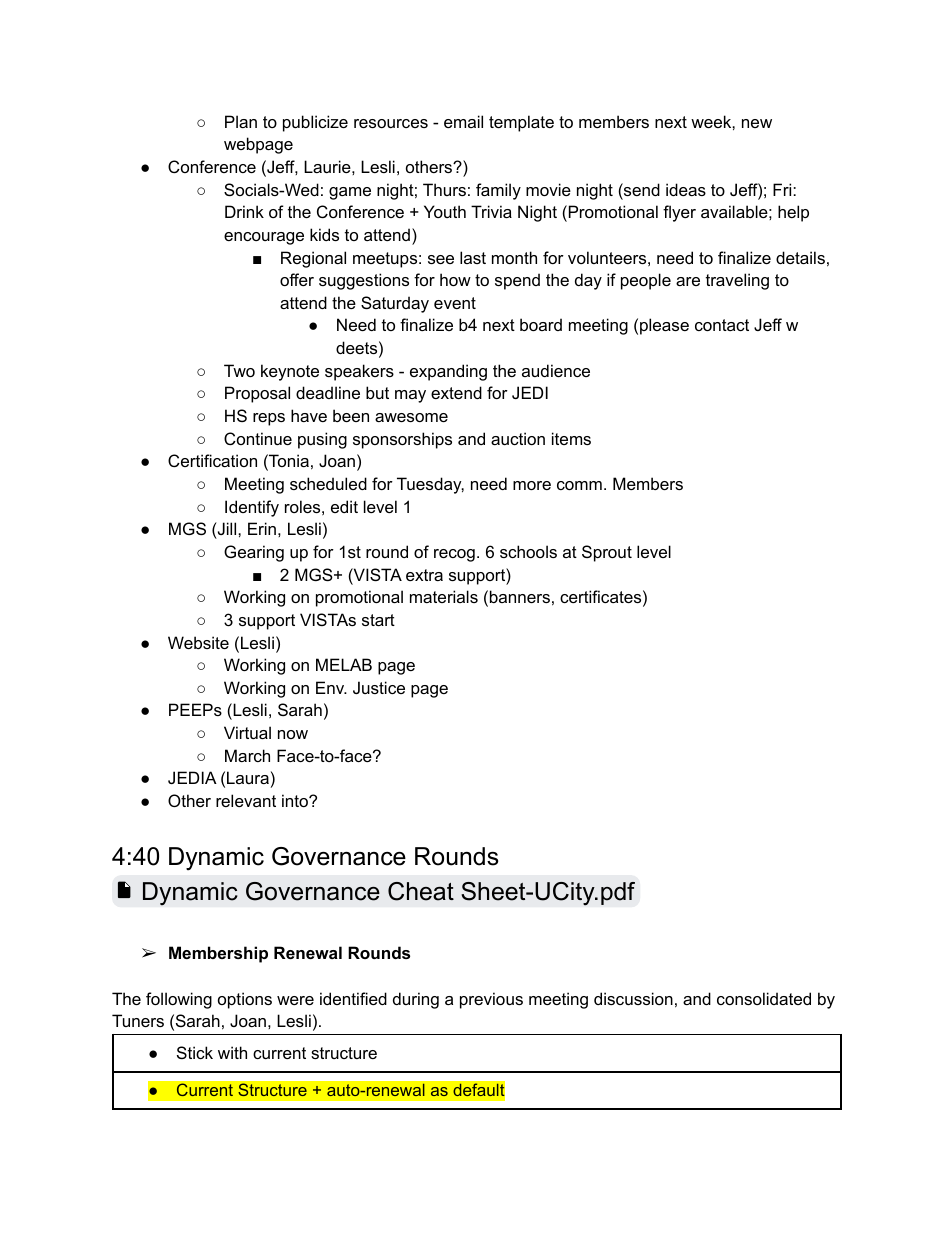  What do you see at coordinates (444, 596) in the image?
I see `materials` at bounding box center [444, 596].
